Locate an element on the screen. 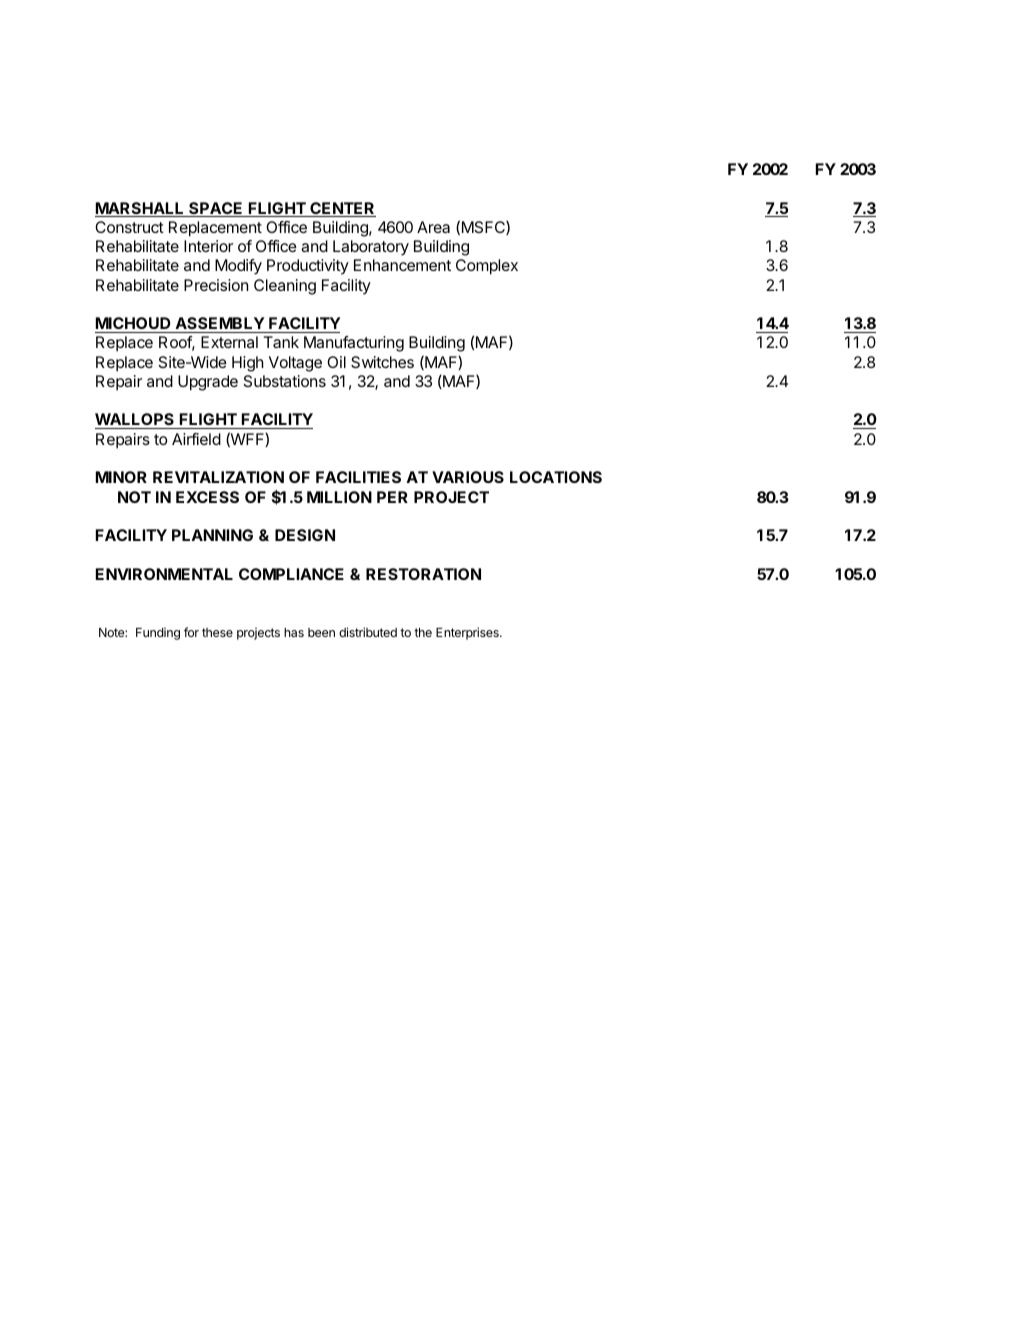  for is located at coordinates (191, 632).
